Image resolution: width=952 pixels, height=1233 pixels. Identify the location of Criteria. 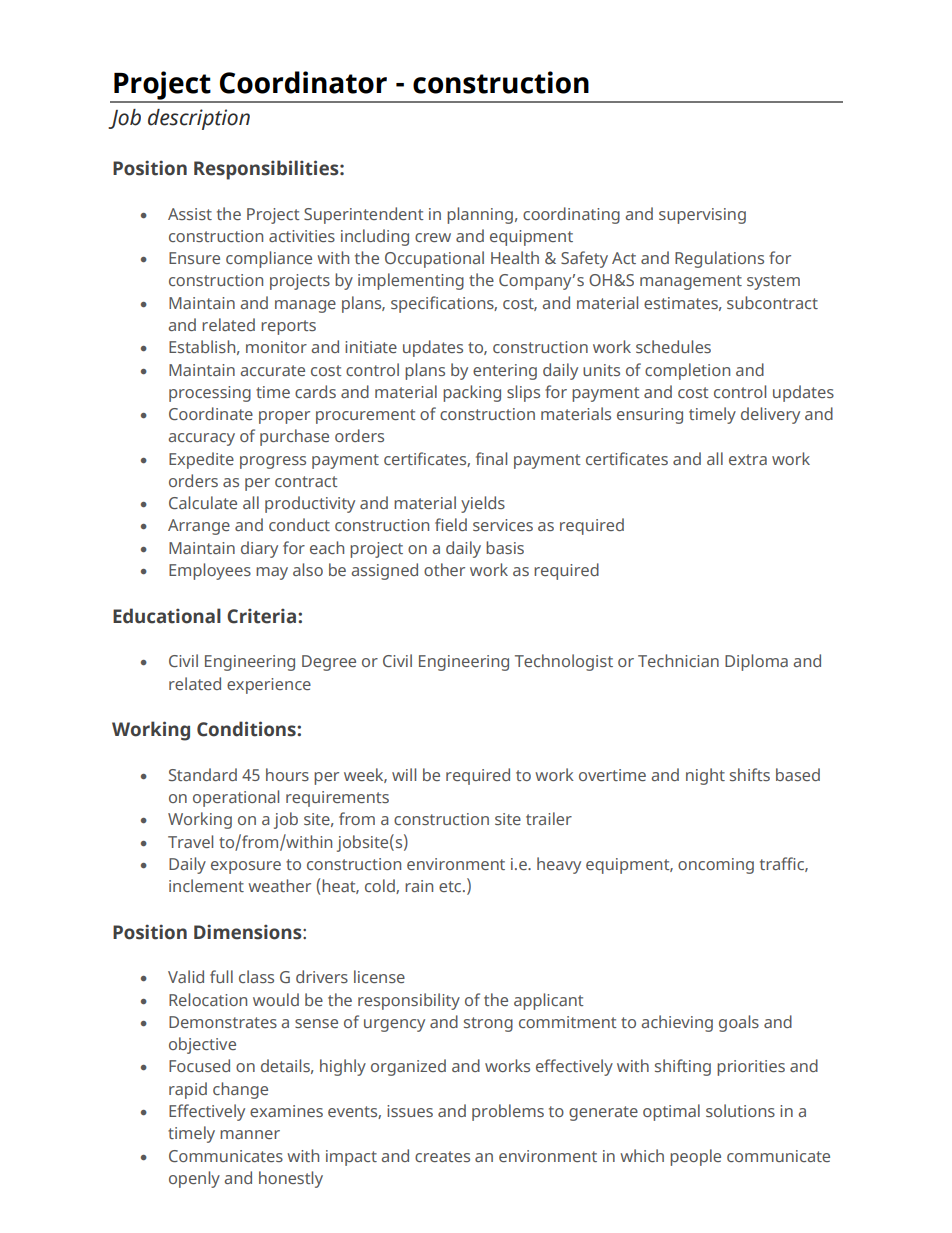
(261, 616).
